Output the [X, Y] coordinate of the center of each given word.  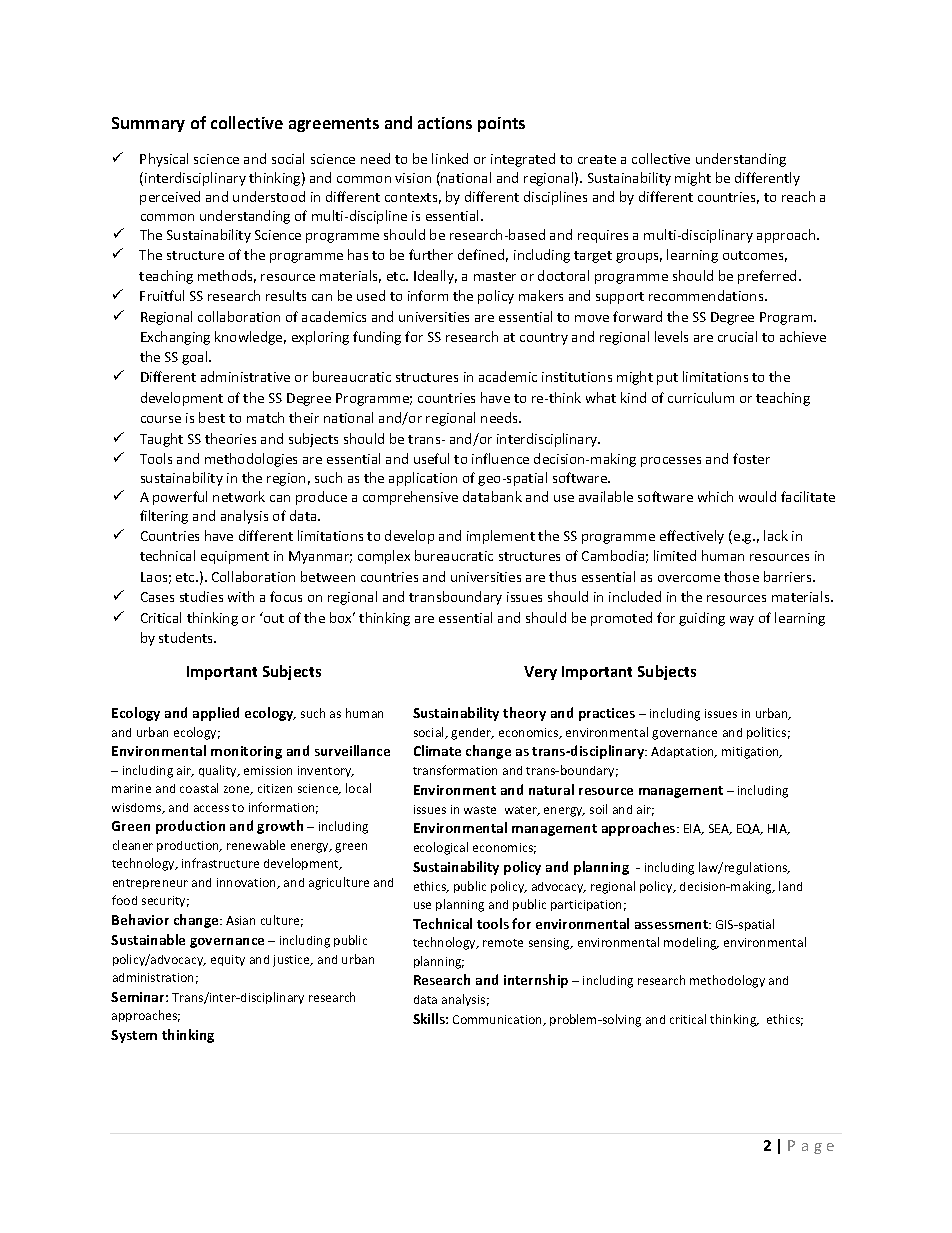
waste [480, 810]
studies [201, 596]
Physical [164, 160]
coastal [199, 788]
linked [450, 158]
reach [798, 196]
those [741, 576]
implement [501, 537]
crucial [737, 336]
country [544, 339]
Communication [499, 1020]
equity [228, 960]
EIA [694, 829]
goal [196, 358]
